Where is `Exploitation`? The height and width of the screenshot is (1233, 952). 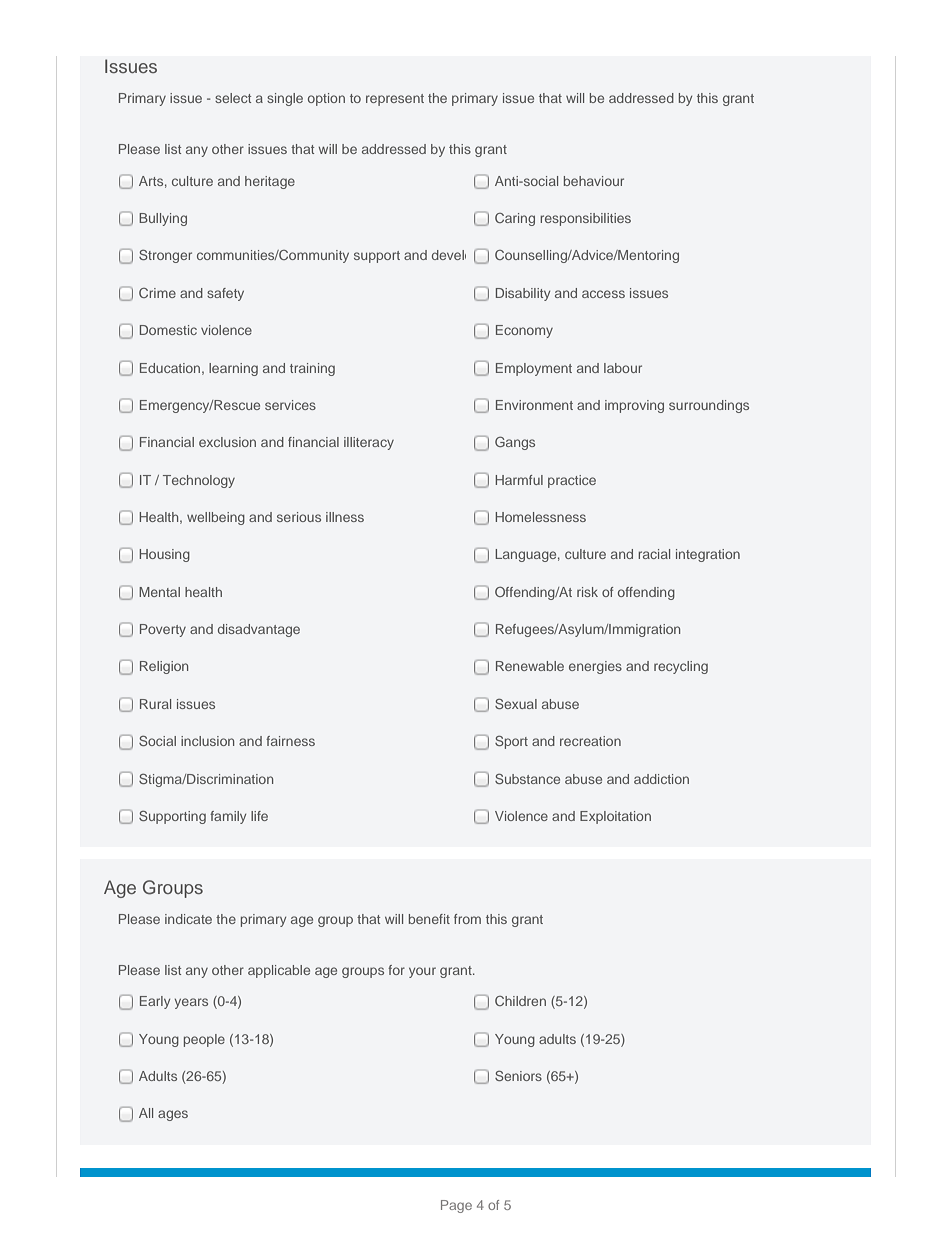
Exploitation is located at coordinates (615, 817).
